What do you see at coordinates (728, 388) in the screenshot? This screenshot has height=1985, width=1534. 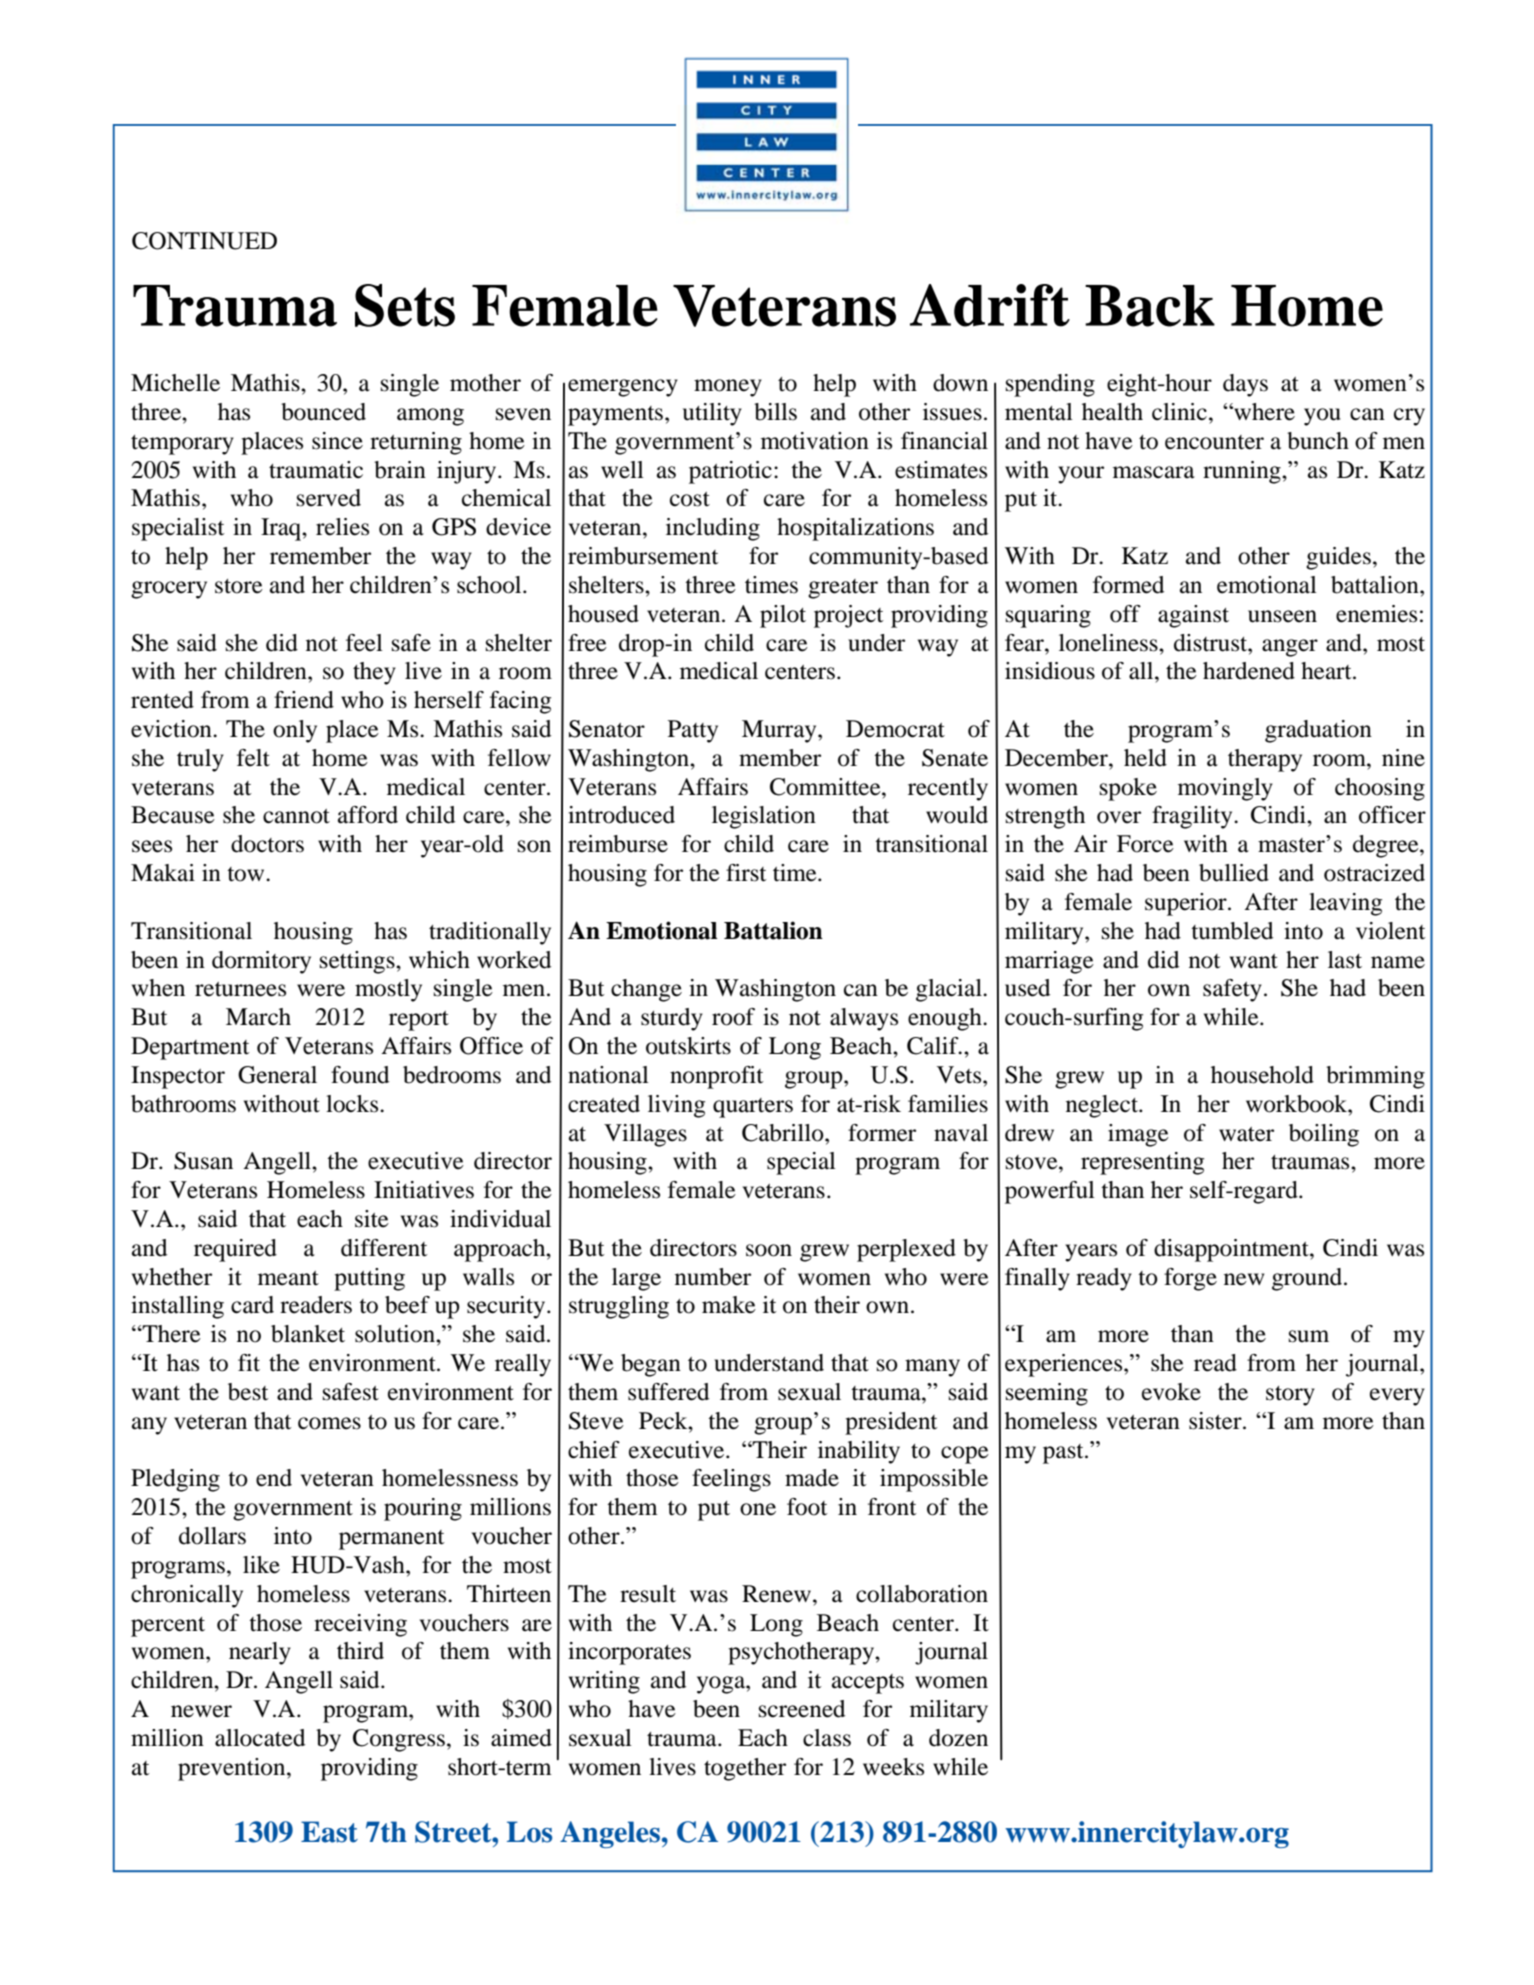 I see `money` at bounding box center [728, 388].
